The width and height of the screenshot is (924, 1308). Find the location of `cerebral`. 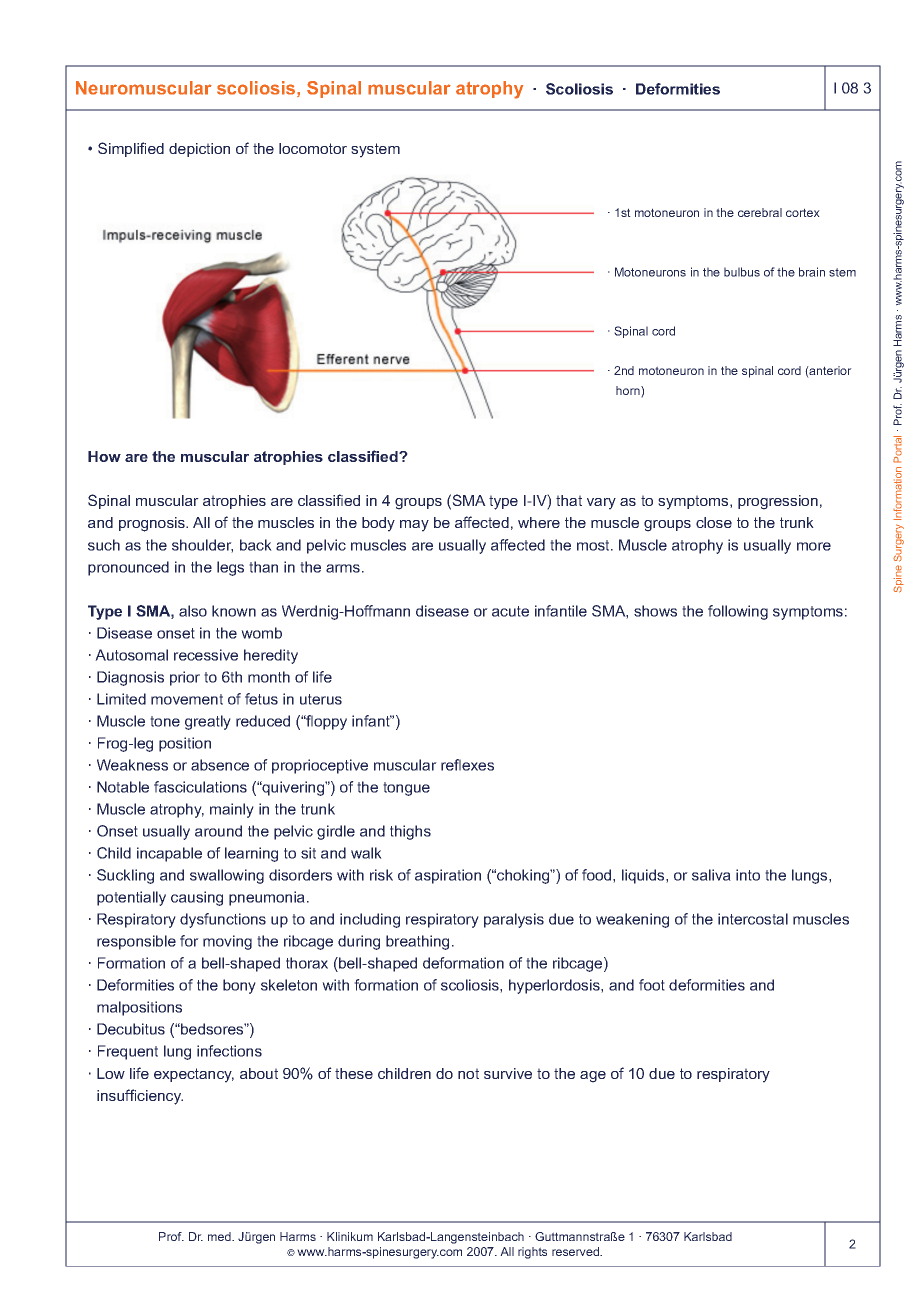

cerebral is located at coordinates (760, 212).
